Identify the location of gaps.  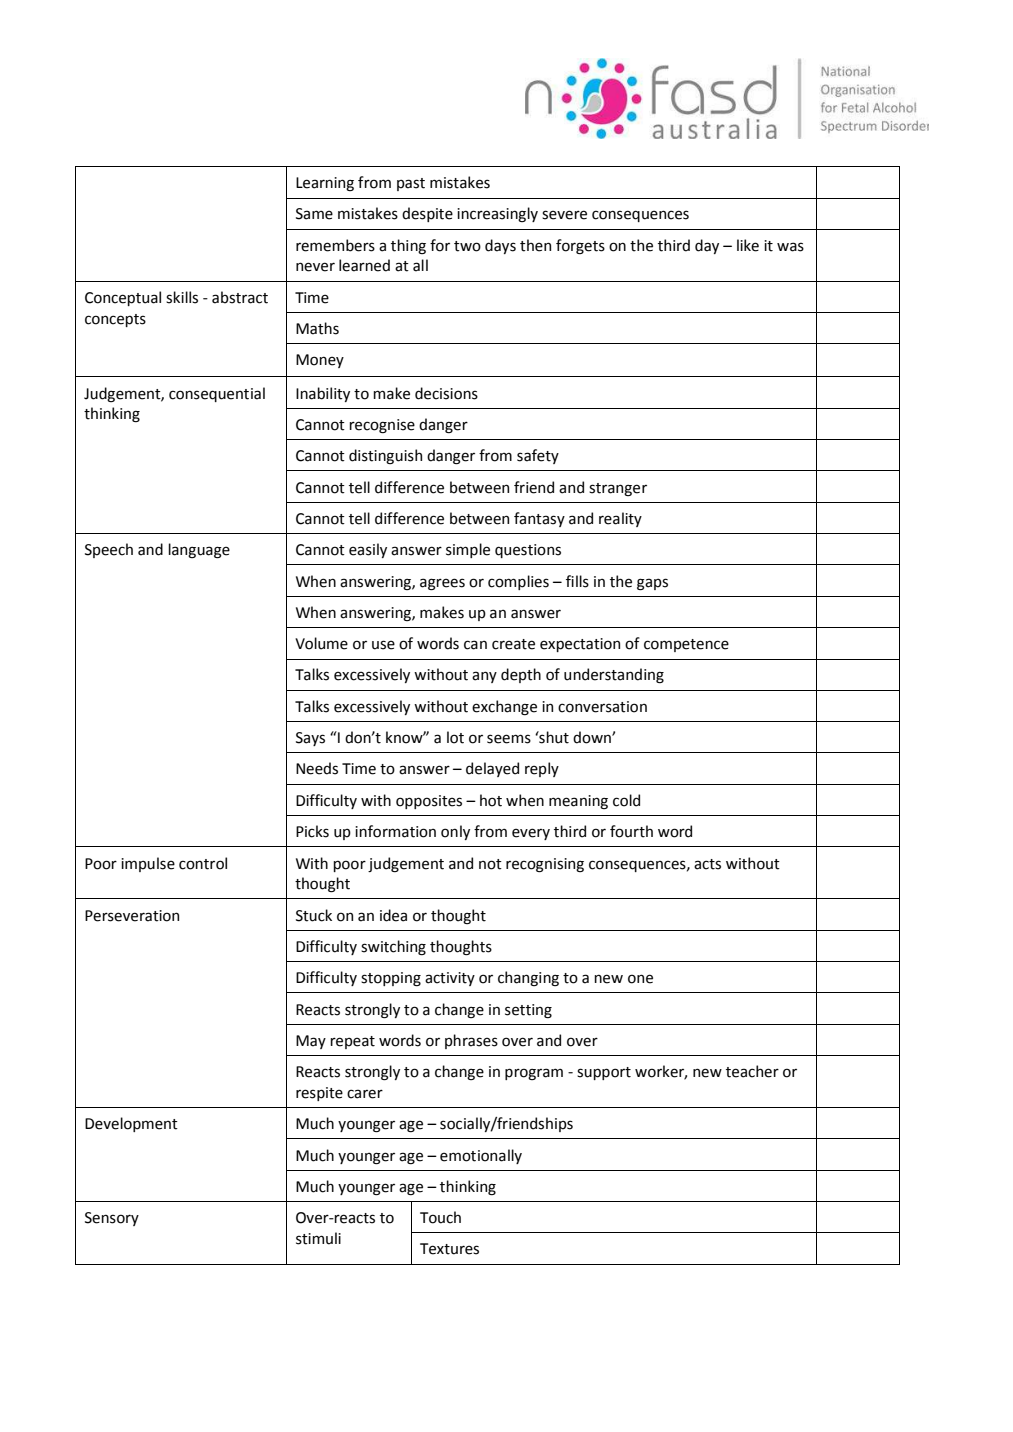
(652, 584).
